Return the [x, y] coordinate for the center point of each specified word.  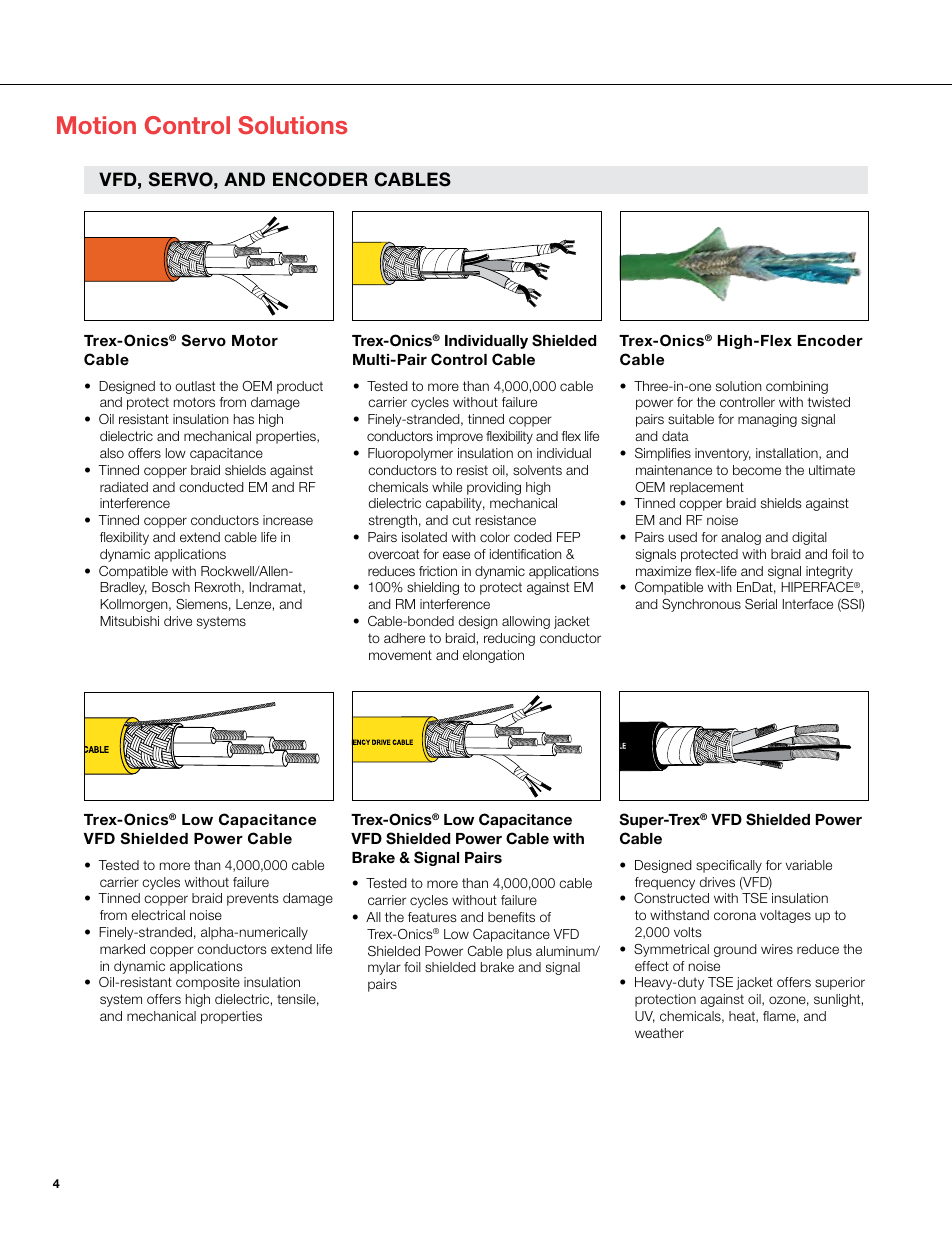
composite [208, 983]
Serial [761, 604]
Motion [96, 125]
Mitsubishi [129, 621]
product [300, 387]
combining [797, 387]
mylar [384, 968]
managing [767, 420]
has [244, 419]
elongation [493, 656]
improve [460, 437]
